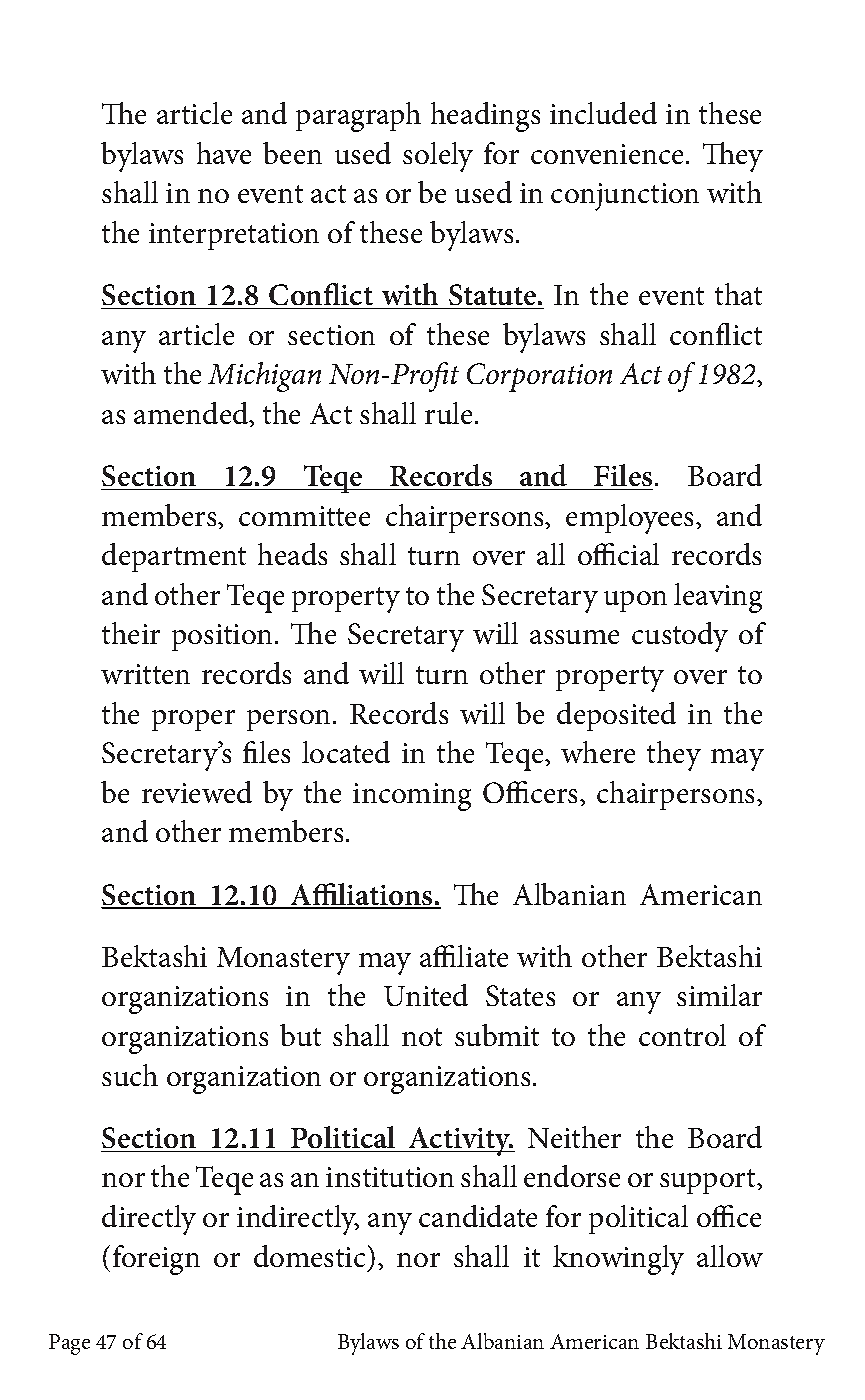 This image has height=1400, width=865. I want to click on convenience, so click(607, 154).
